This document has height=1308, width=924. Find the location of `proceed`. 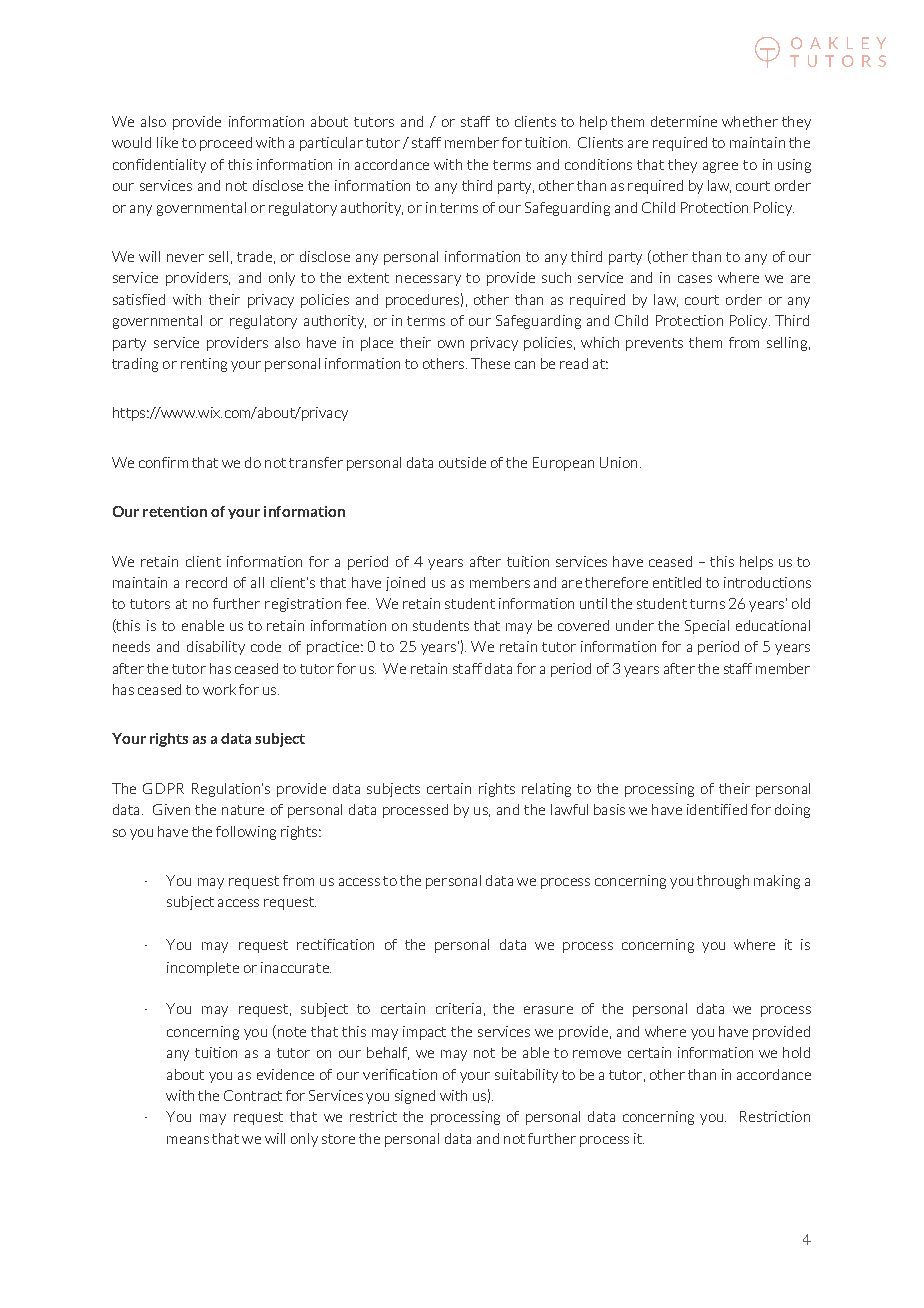

proceed is located at coordinates (226, 144).
